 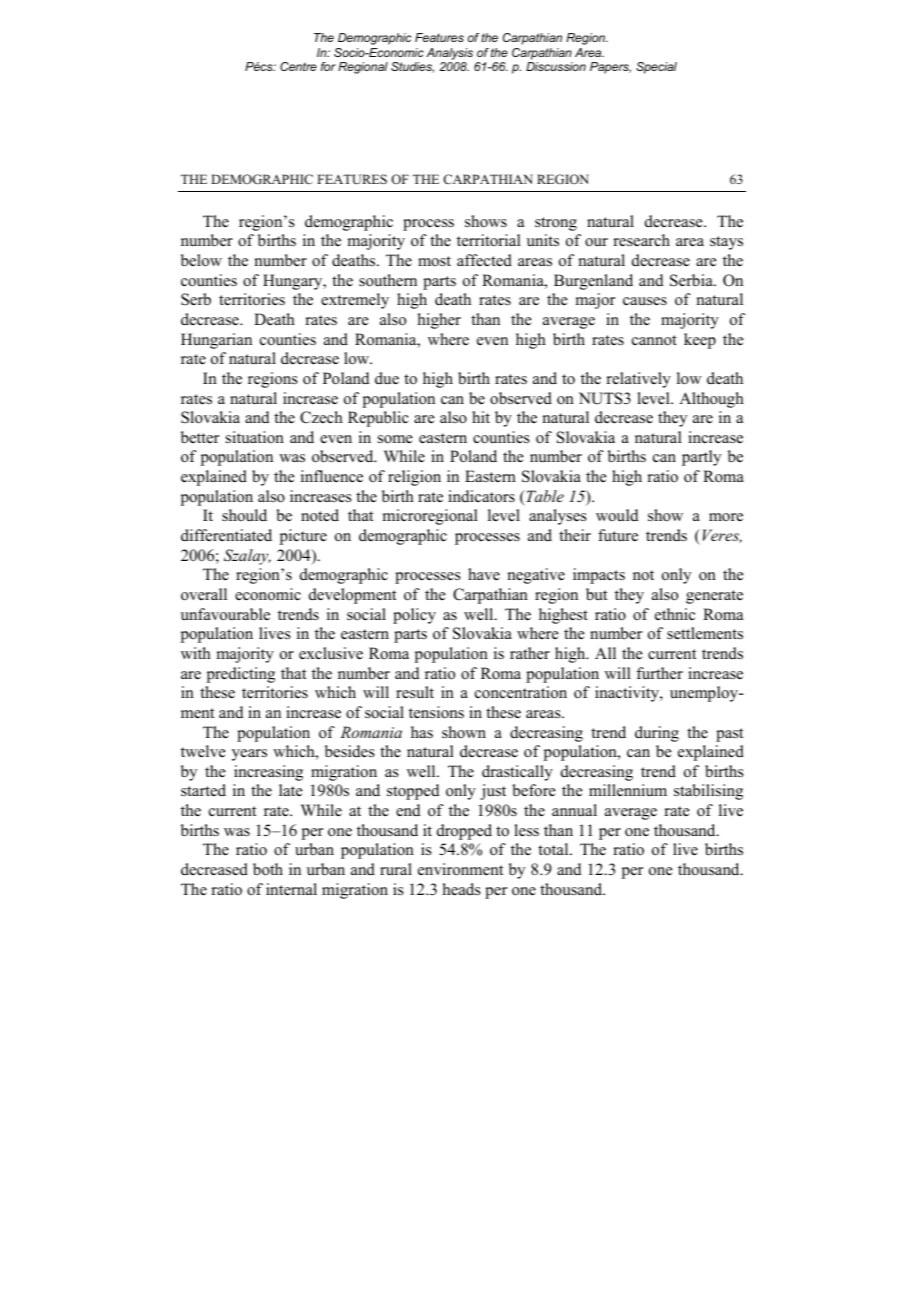 What do you see at coordinates (659, 673) in the screenshot?
I see `further` at bounding box center [659, 673].
